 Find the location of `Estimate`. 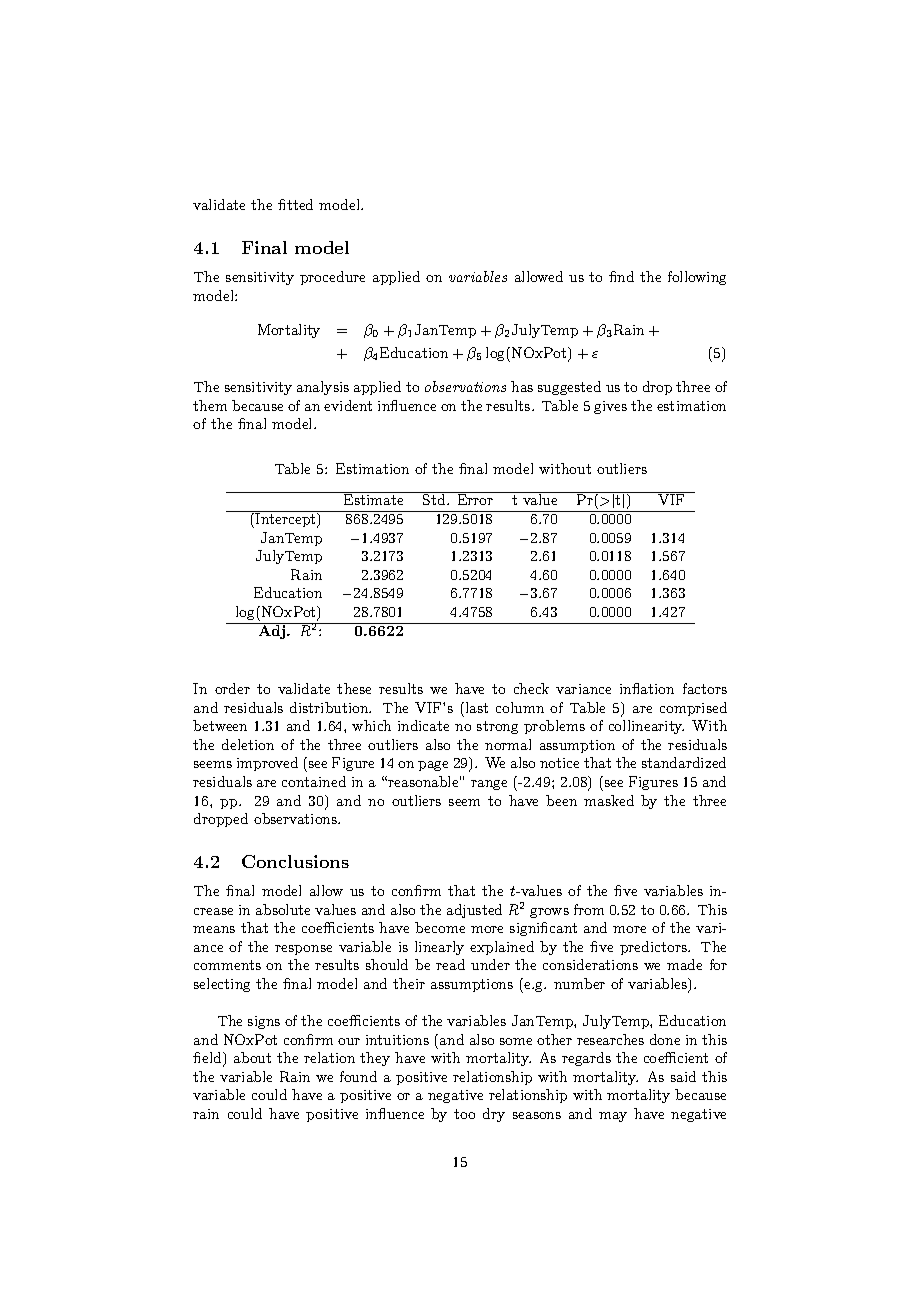

Estimate is located at coordinates (374, 498).
